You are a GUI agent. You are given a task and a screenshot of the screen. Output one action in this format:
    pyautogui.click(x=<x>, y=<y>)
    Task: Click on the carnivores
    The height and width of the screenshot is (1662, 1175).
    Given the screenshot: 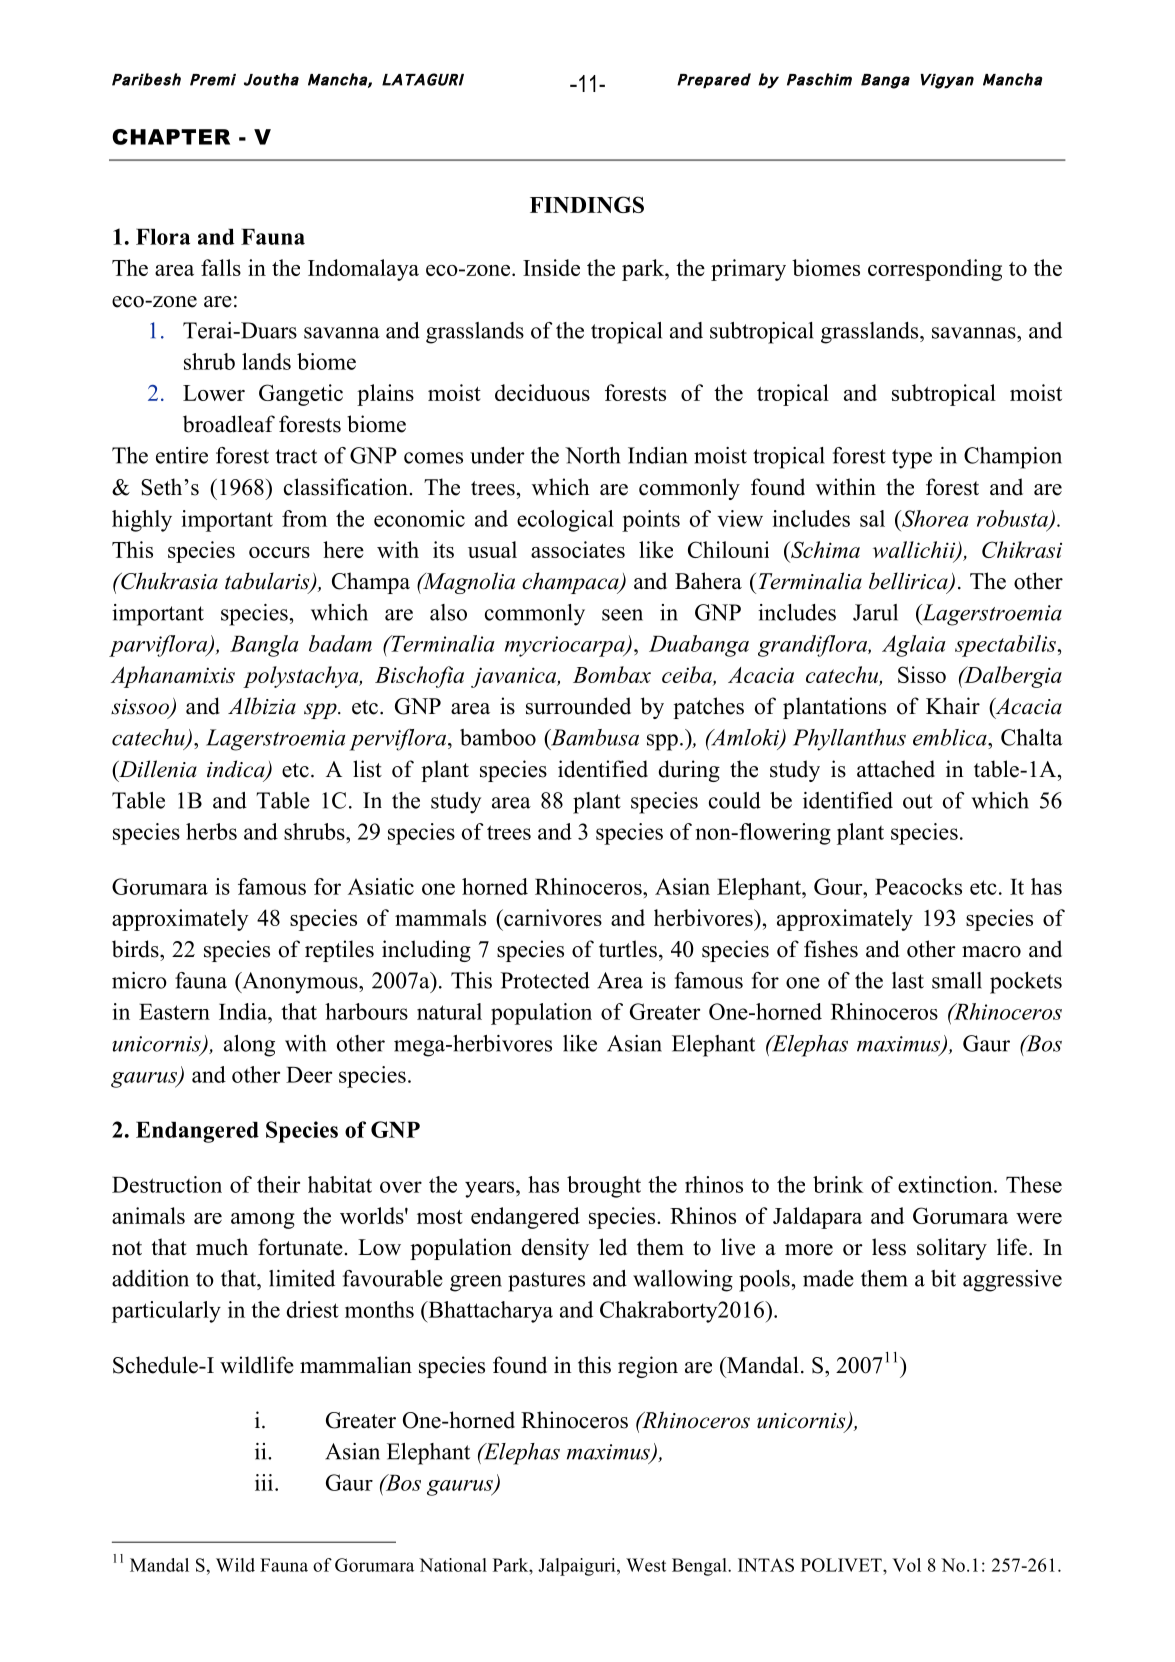 What is the action you would take?
    pyautogui.click(x=552, y=917)
